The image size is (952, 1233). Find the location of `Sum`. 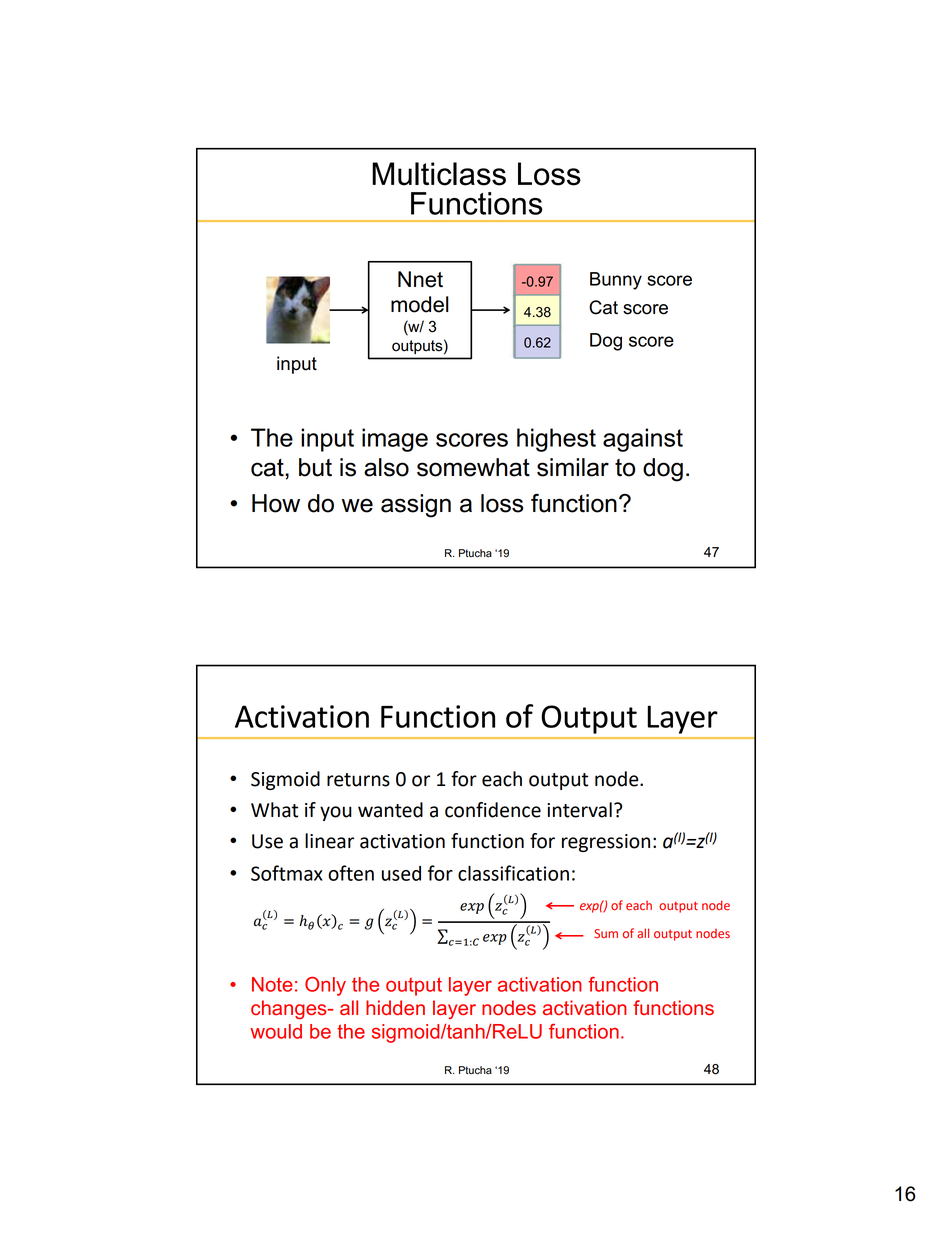

Sum is located at coordinates (606, 933).
